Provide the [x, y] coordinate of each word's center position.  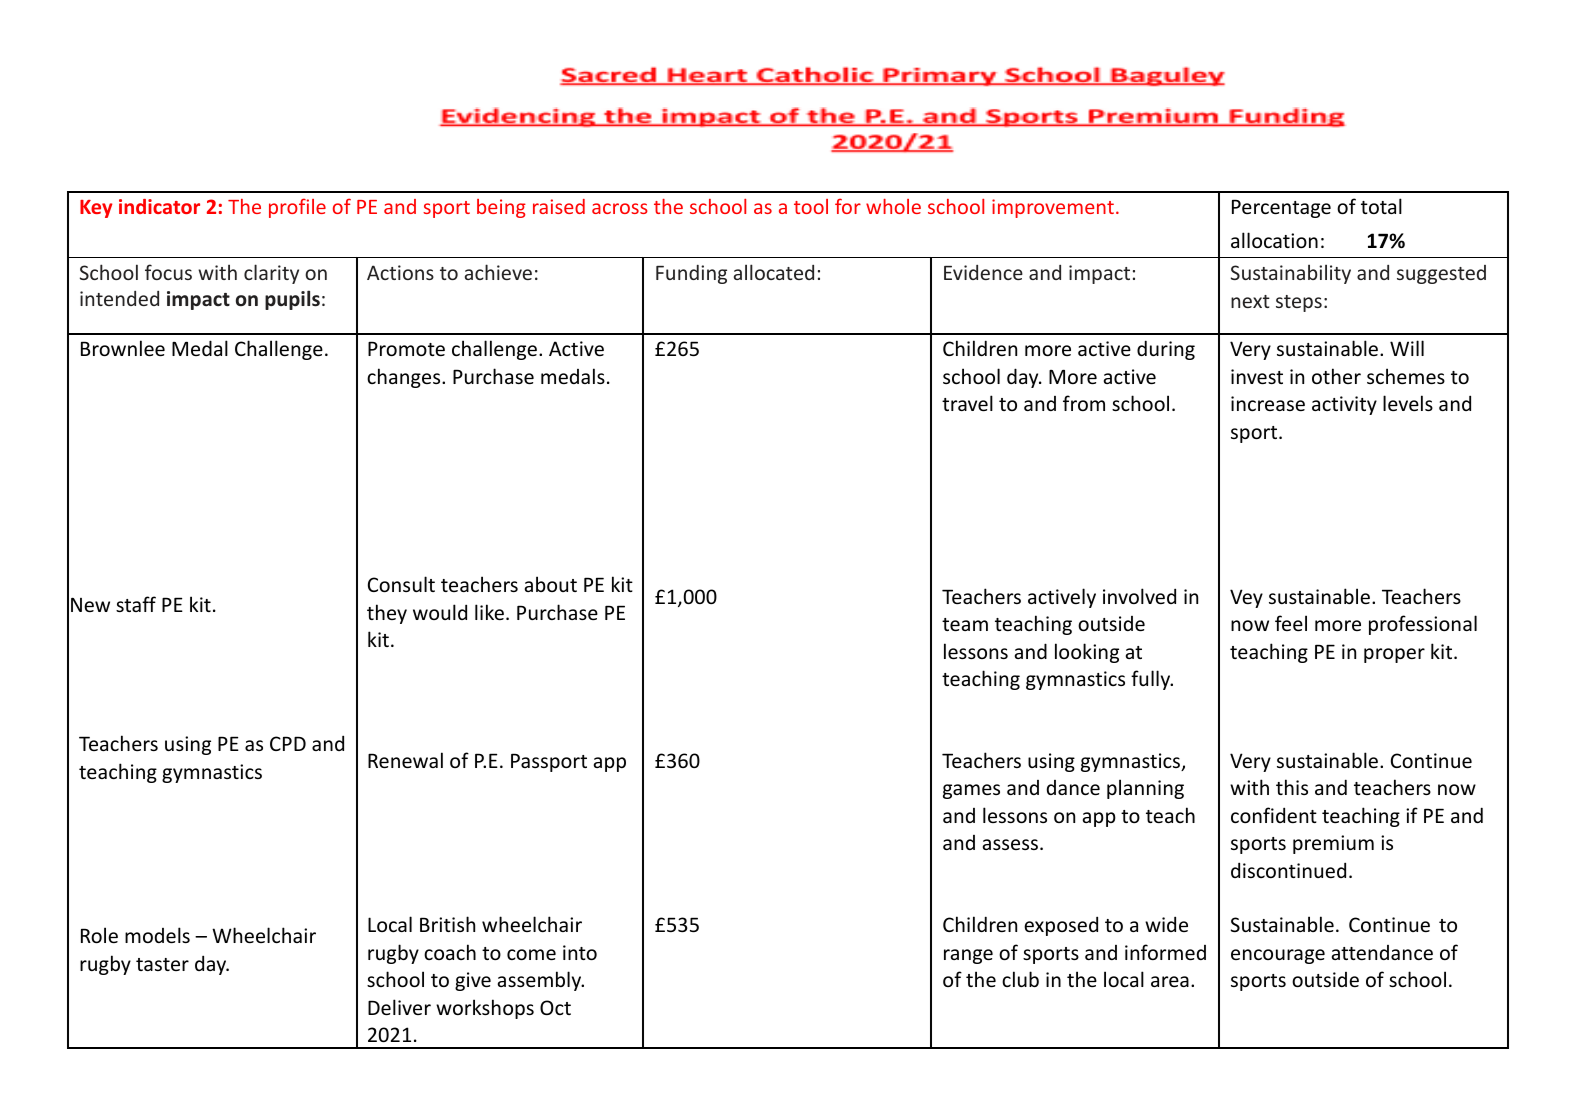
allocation [1274, 240]
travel [967, 403]
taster [162, 964]
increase [1268, 403]
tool [811, 206]
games [971, 791]
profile [297, 208]
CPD [288, 743]
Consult [401, 584]
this [1292, 787]
